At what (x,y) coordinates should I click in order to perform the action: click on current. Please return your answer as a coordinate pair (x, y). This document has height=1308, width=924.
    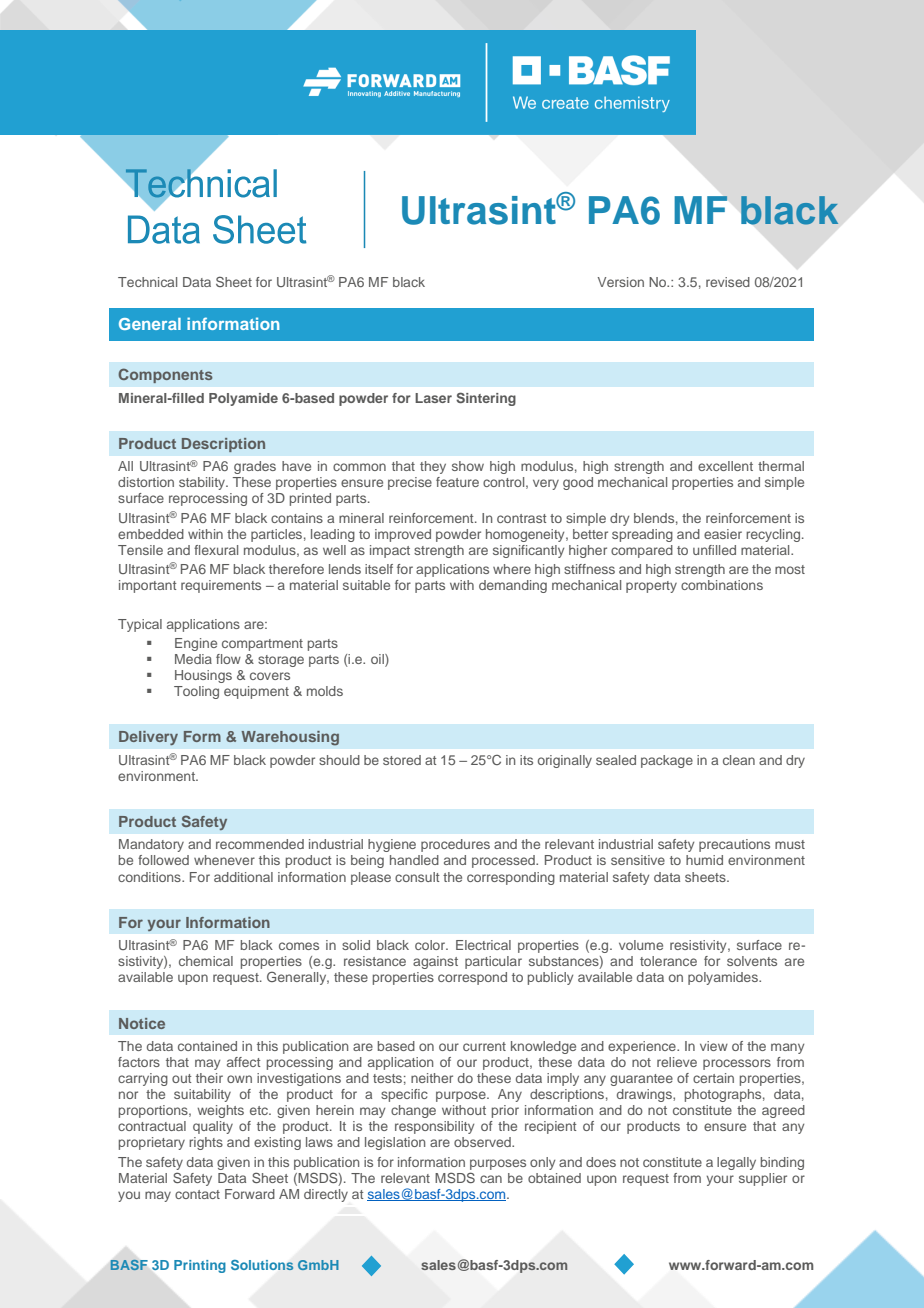
    Looking at the image, I should click on (484, 1046).
